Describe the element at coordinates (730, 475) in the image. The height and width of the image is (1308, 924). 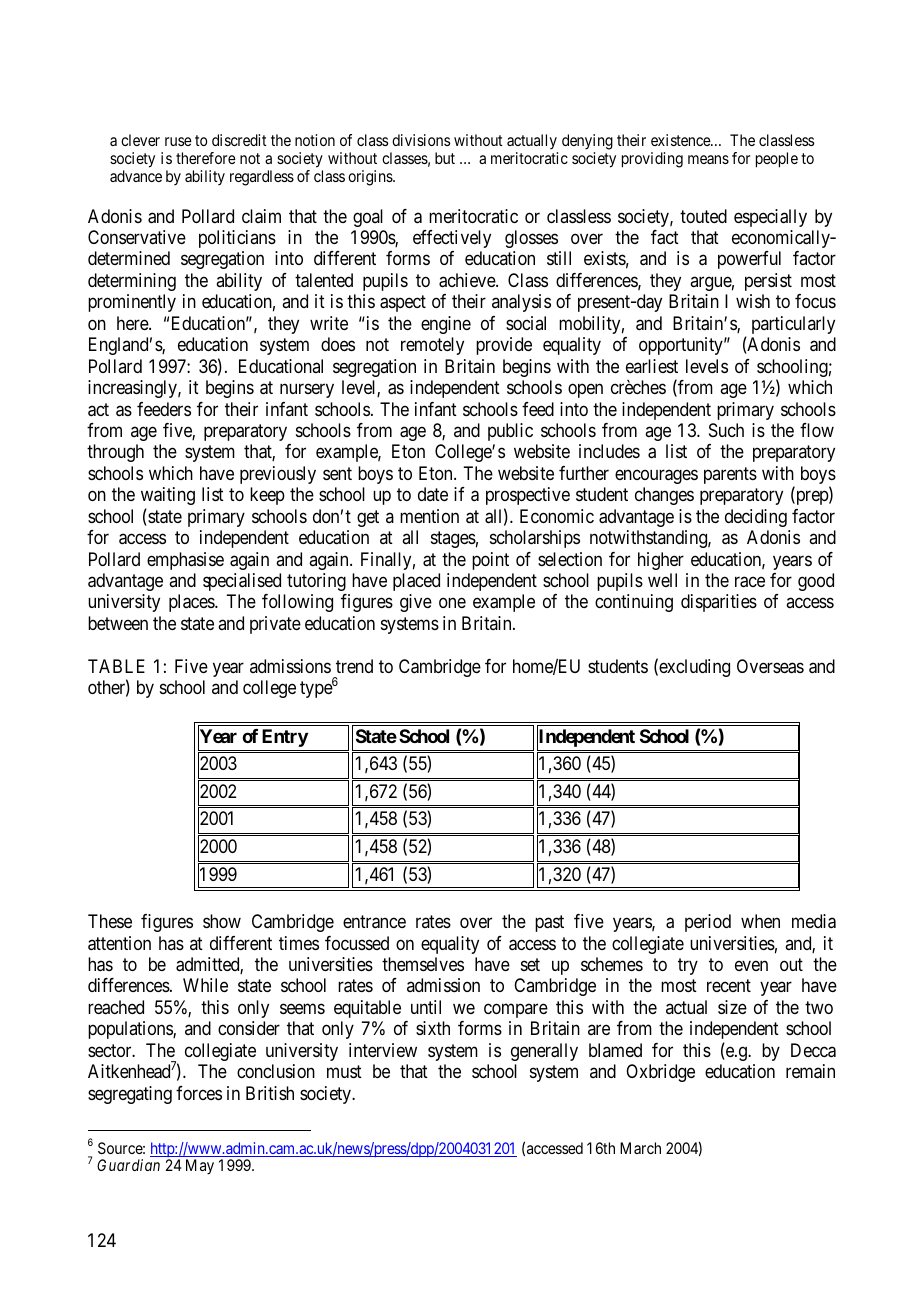
I see `parents` at that location.
